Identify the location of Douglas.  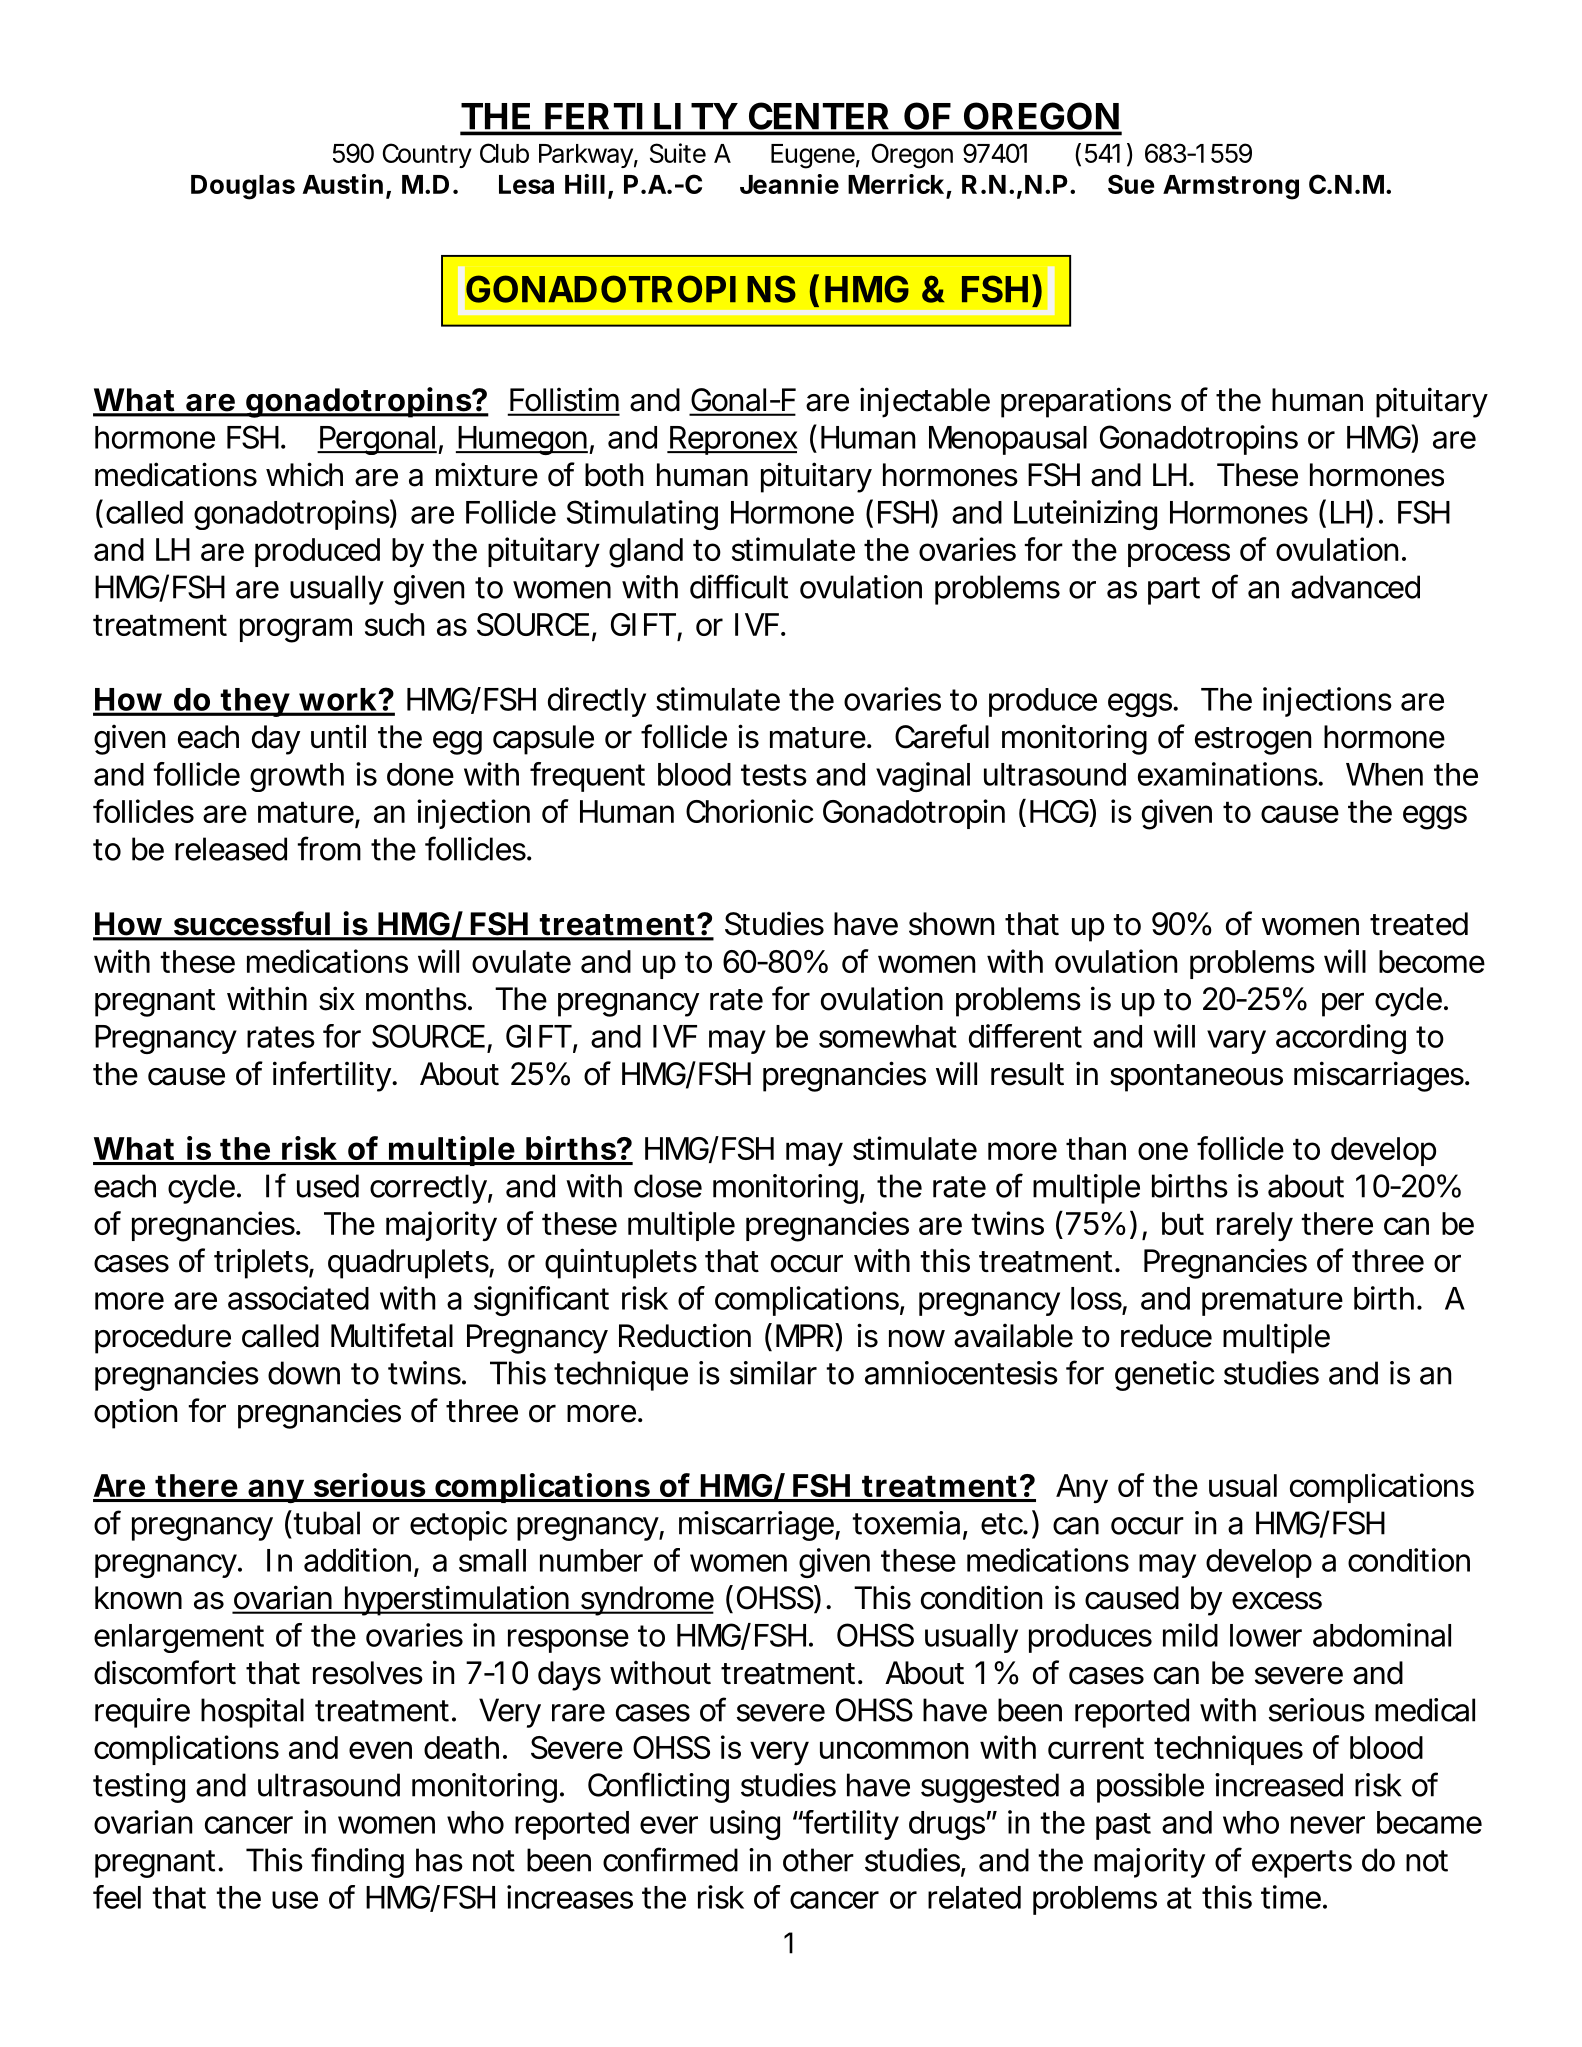
(243, 187).
